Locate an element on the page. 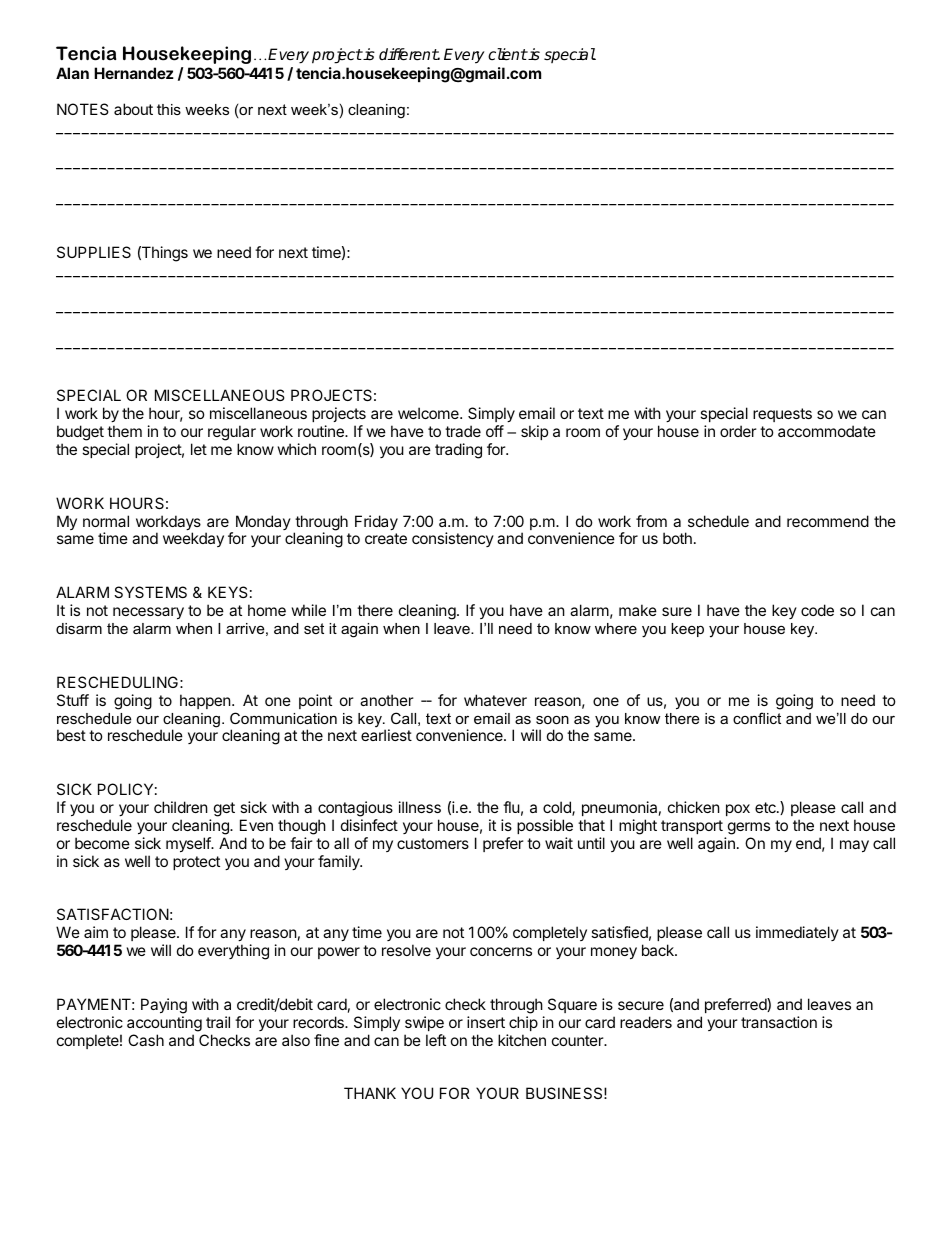 Image resolution: width=952 pixels, height=1233 pixels. transaction is located at coordinates (779, 1022).
